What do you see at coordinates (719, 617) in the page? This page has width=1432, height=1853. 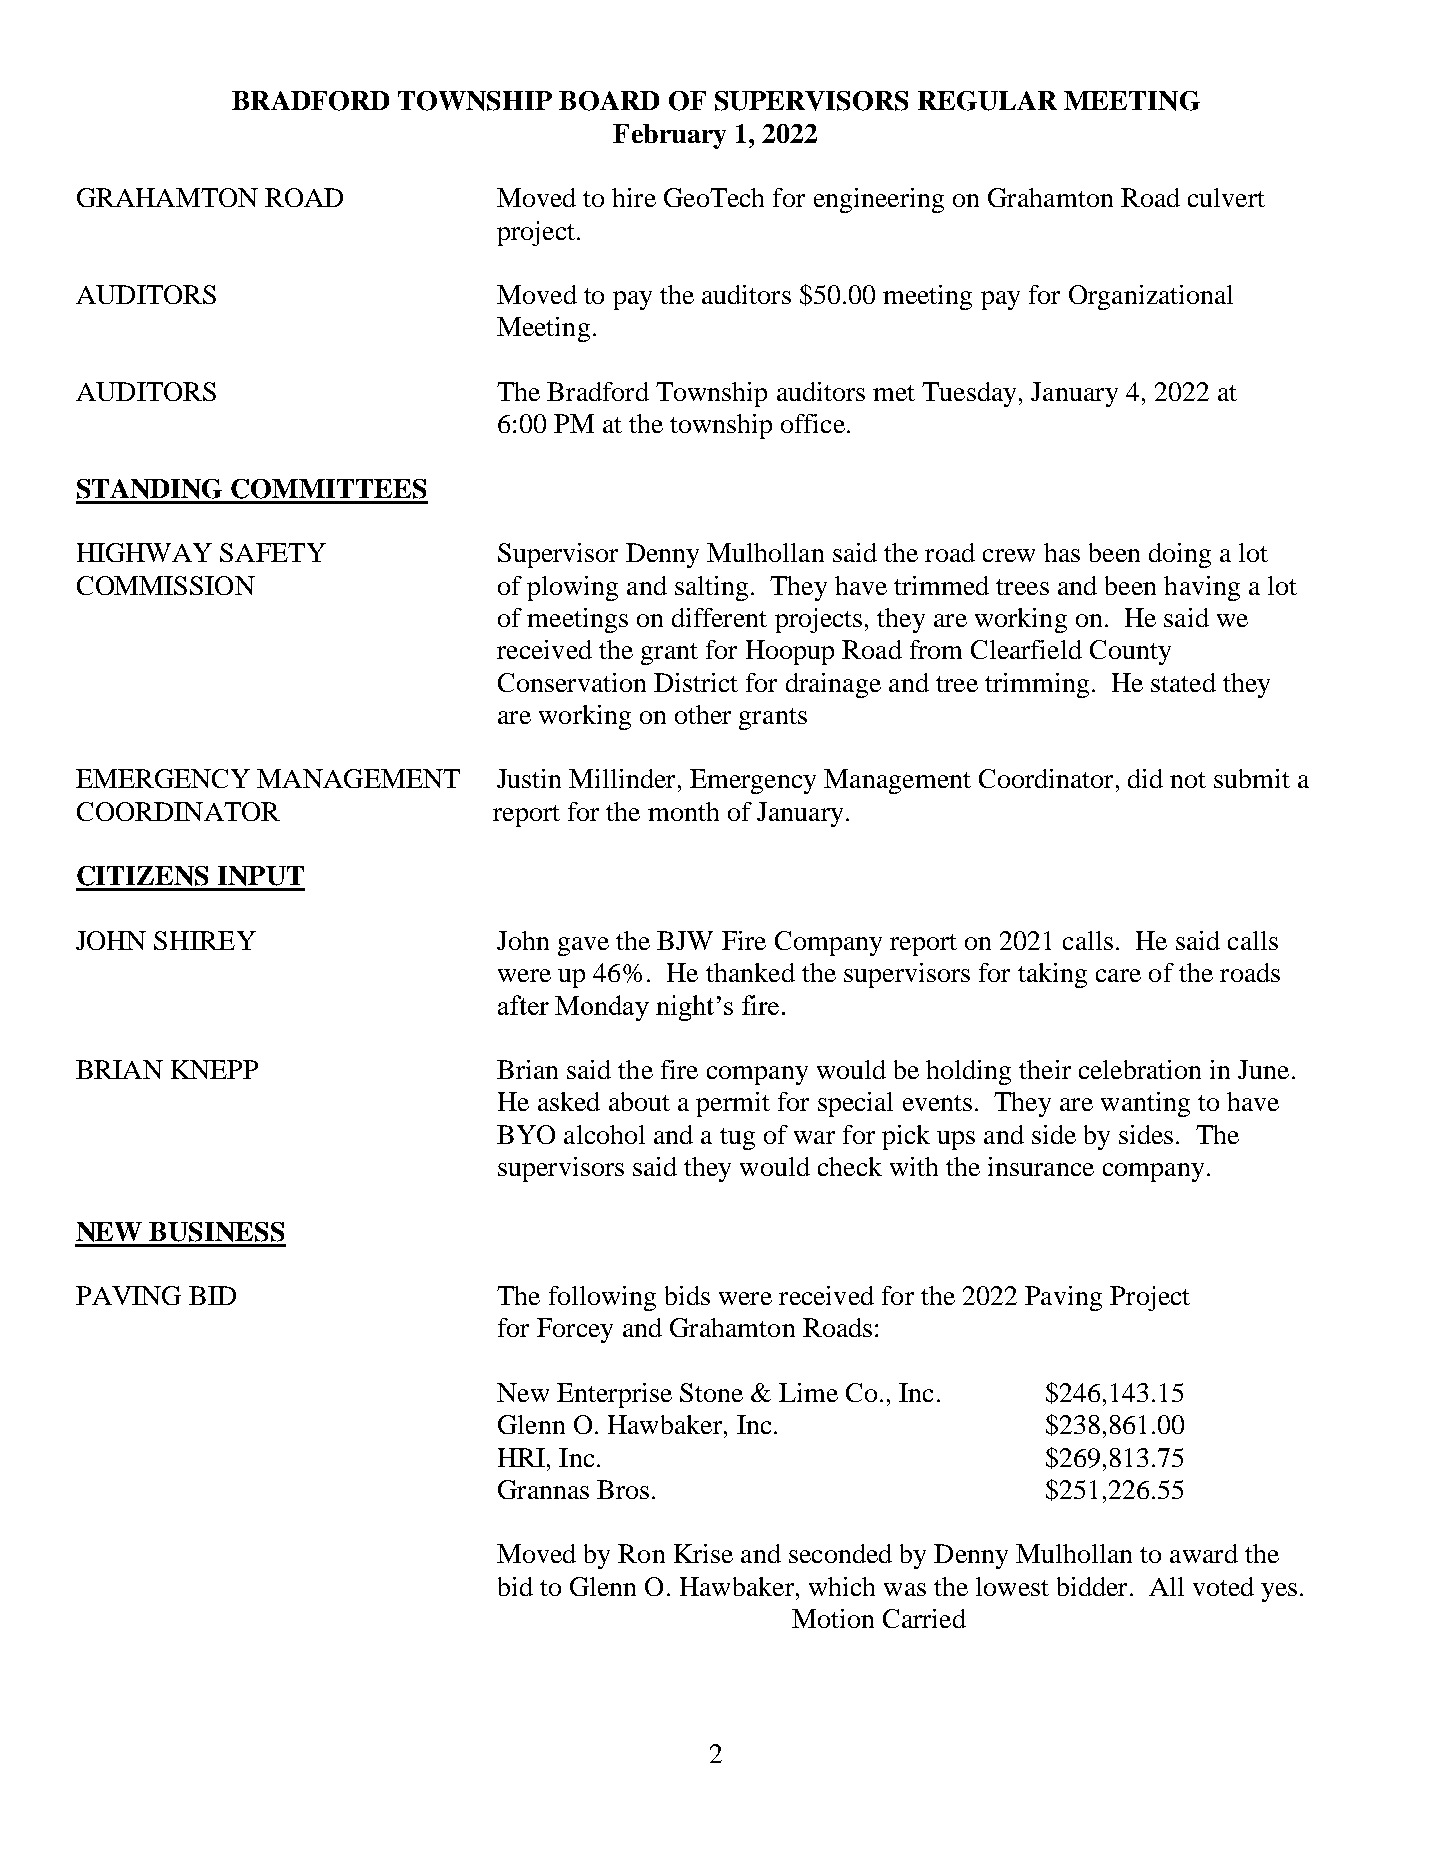 I see `different` at bounding box center [719, 617].
